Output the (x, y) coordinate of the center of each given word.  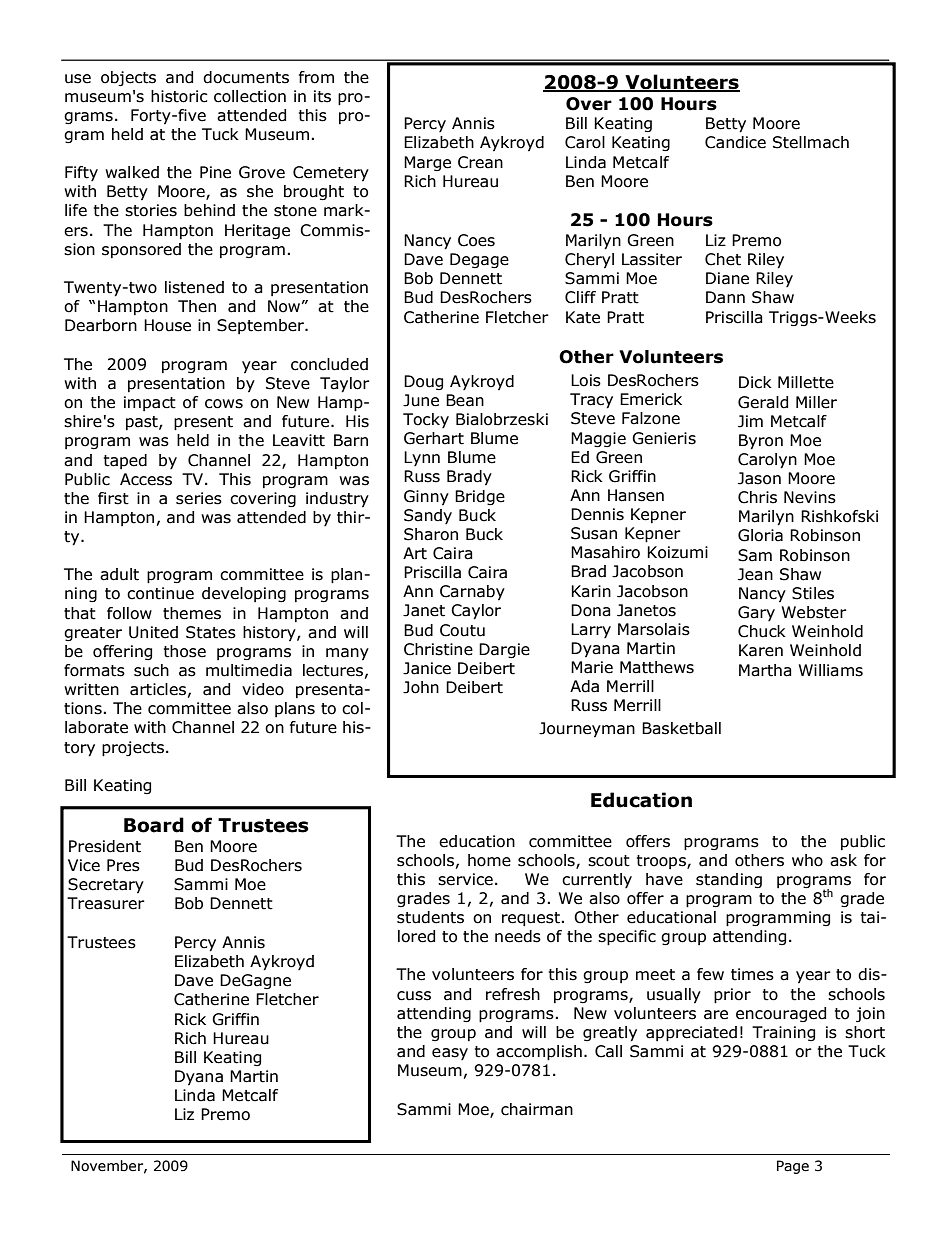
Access (146, 479)
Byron (761, 442)
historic (179, 96)
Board (154, 825)
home (489, 860)
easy (450, 1054)
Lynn (422, 458)
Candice (735, 142)
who (807, 860)
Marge (427, 163)
